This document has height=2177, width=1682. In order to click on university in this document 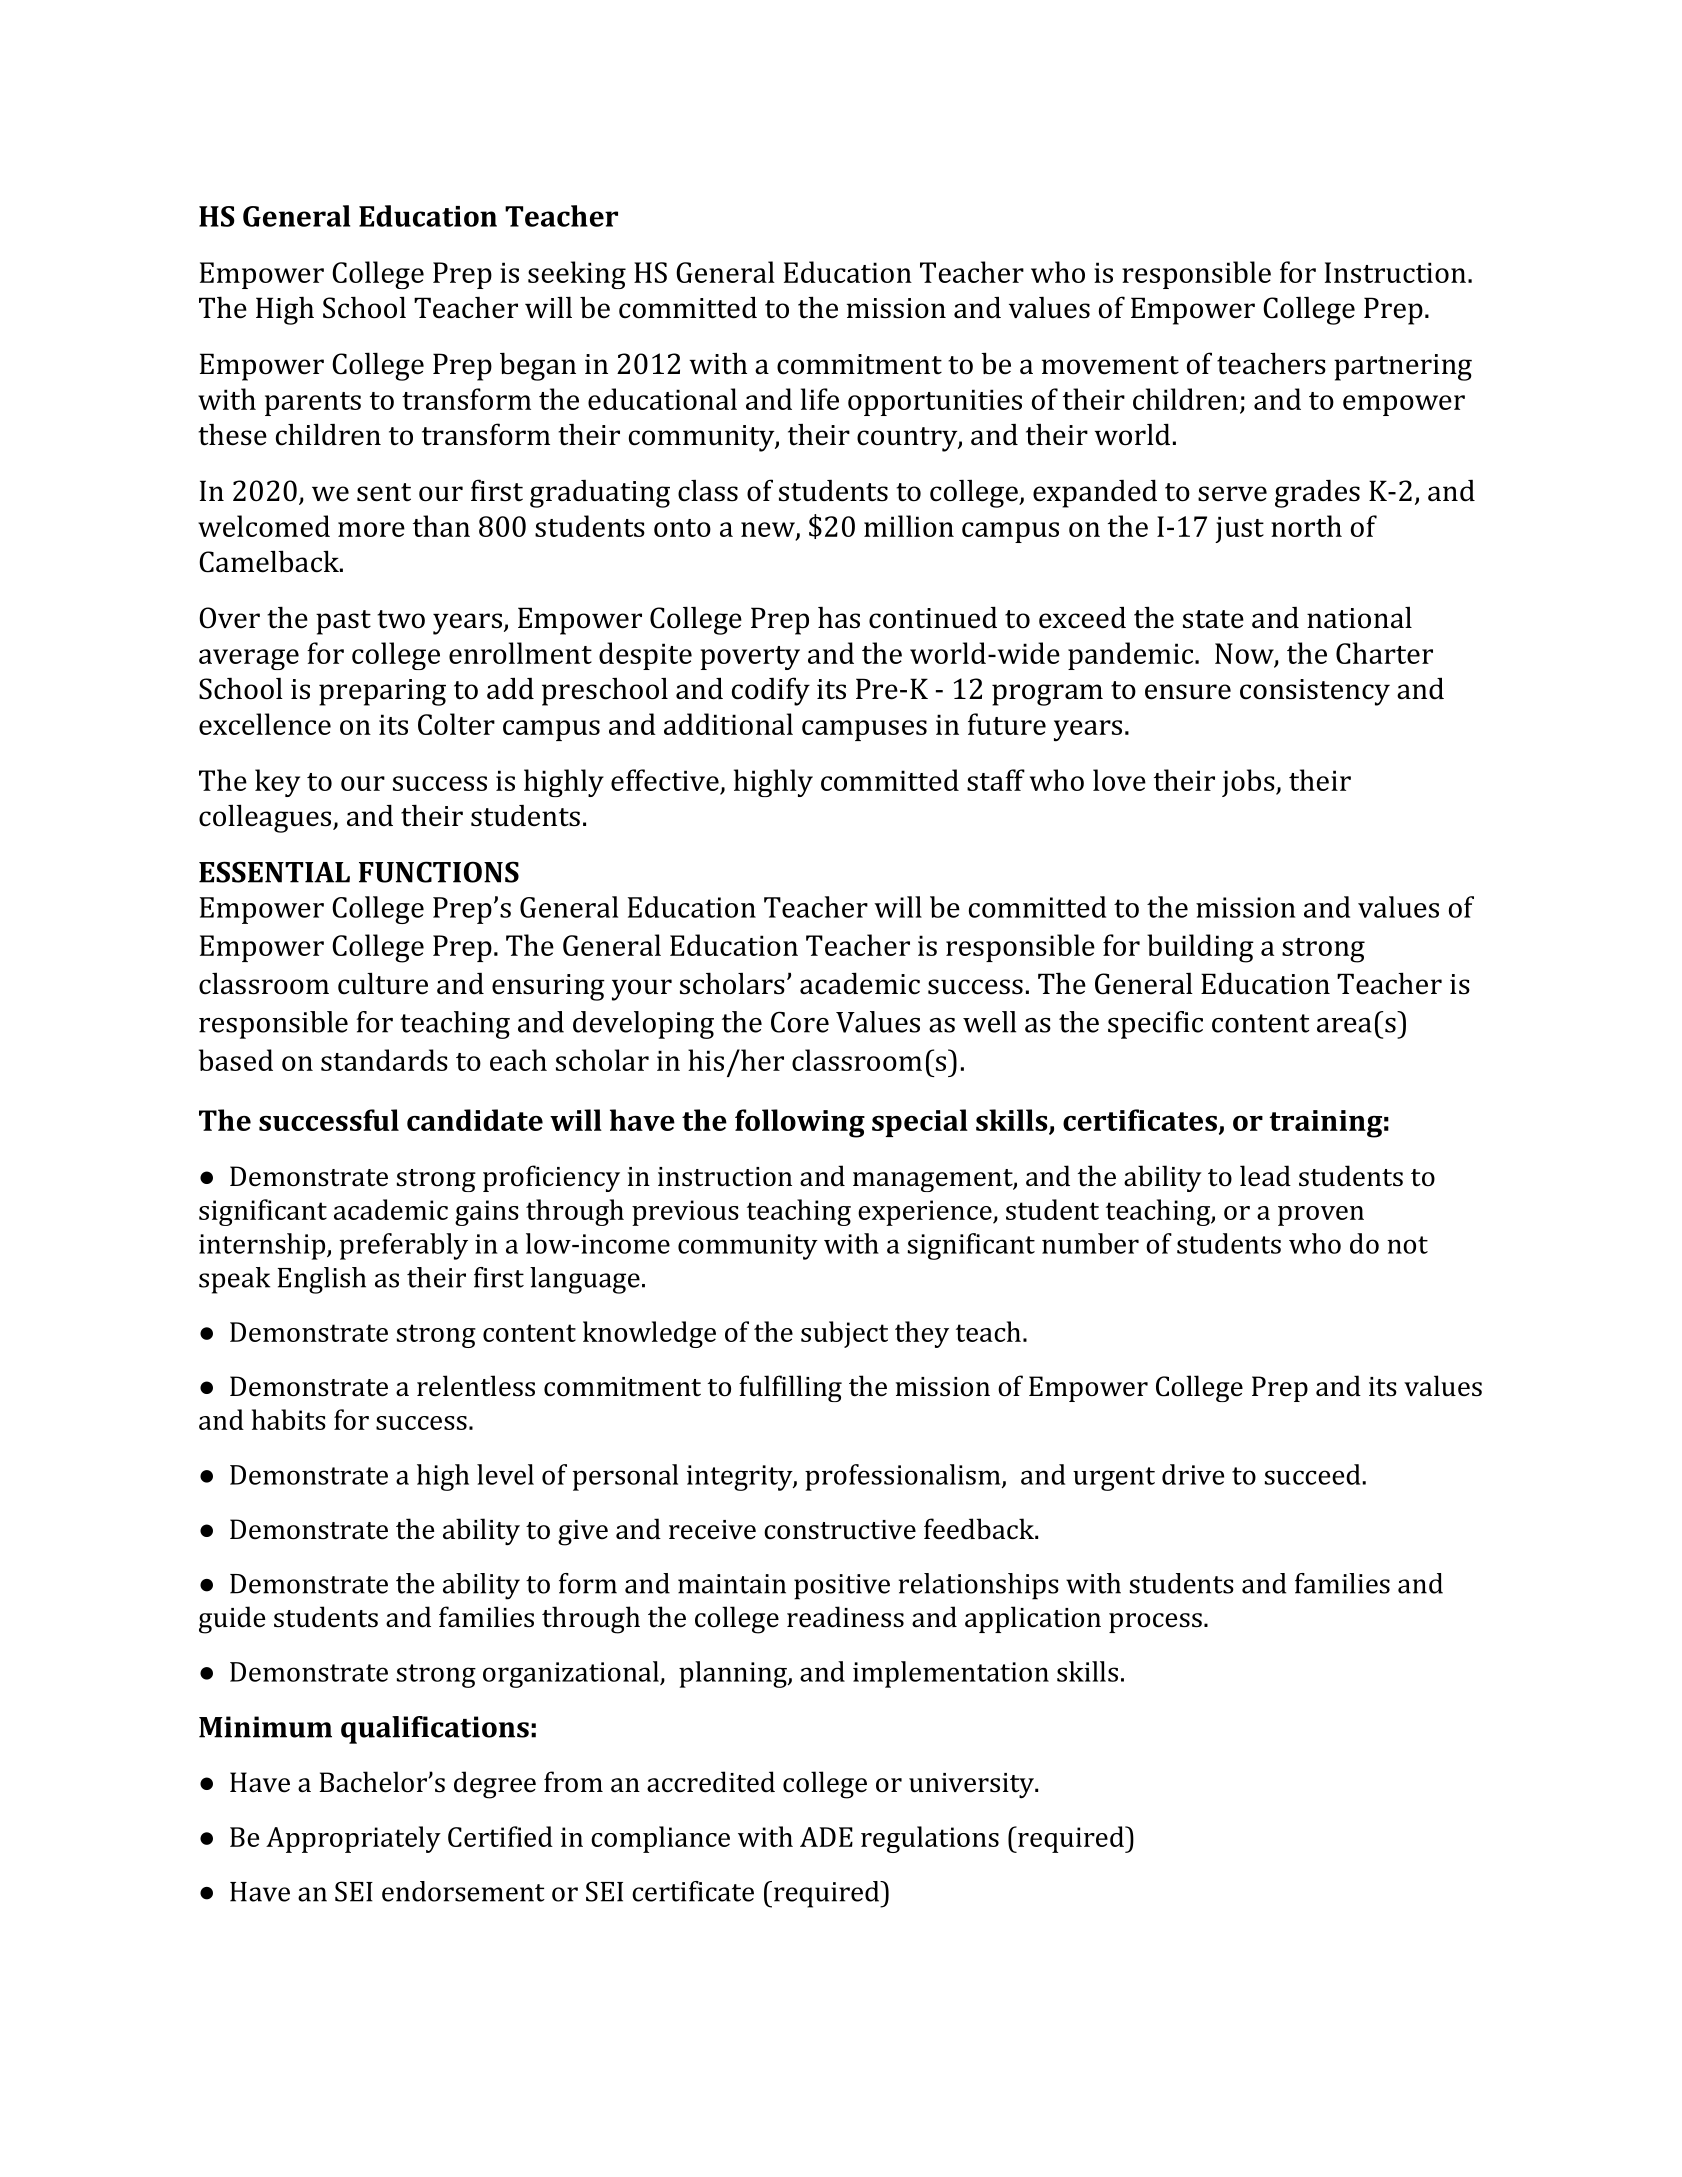, I will do `click(972, 1785)`.
